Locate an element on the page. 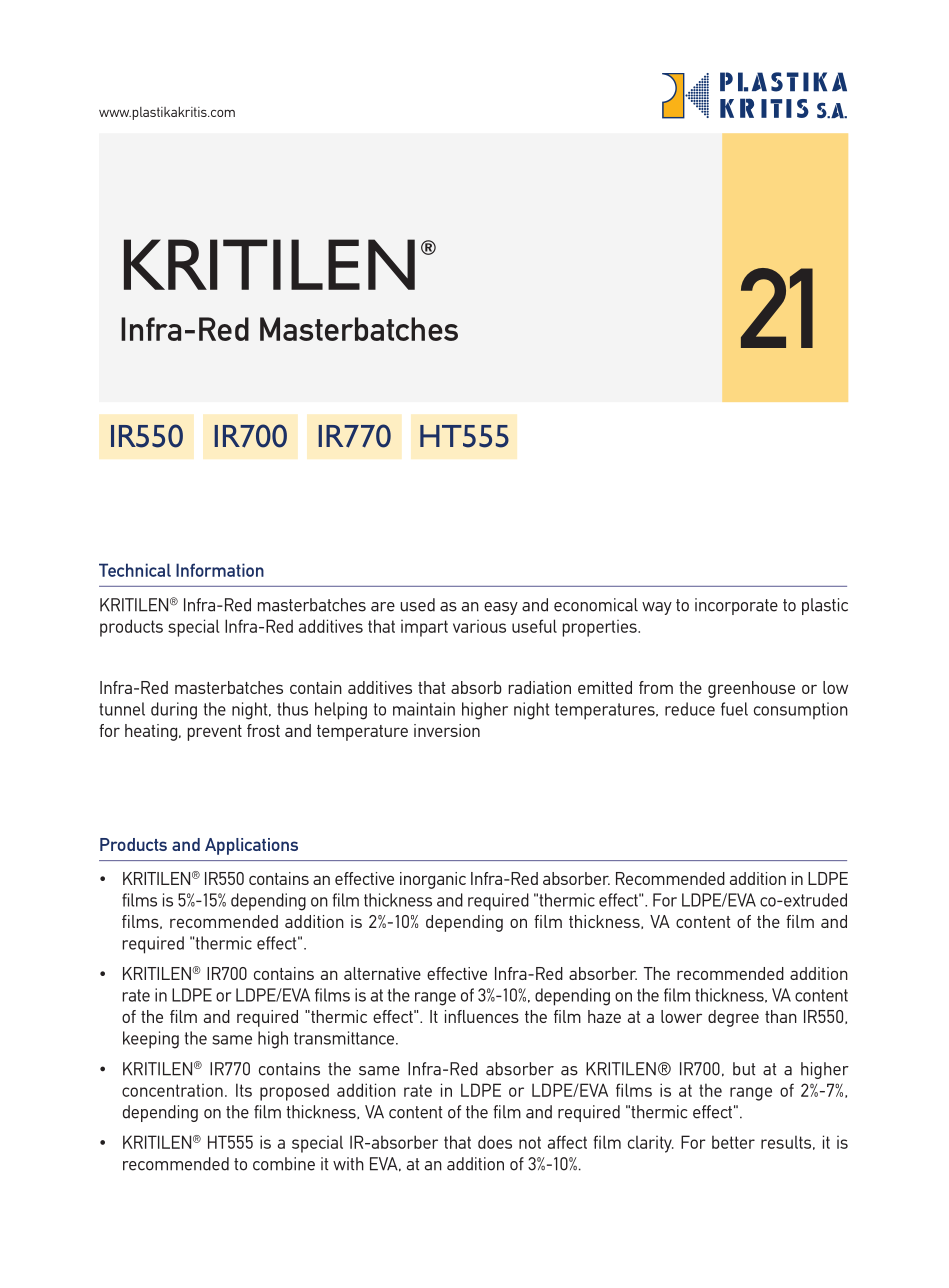 The height and width of the image is (1288, 949). combine is located at coordinates (284, 1164).
